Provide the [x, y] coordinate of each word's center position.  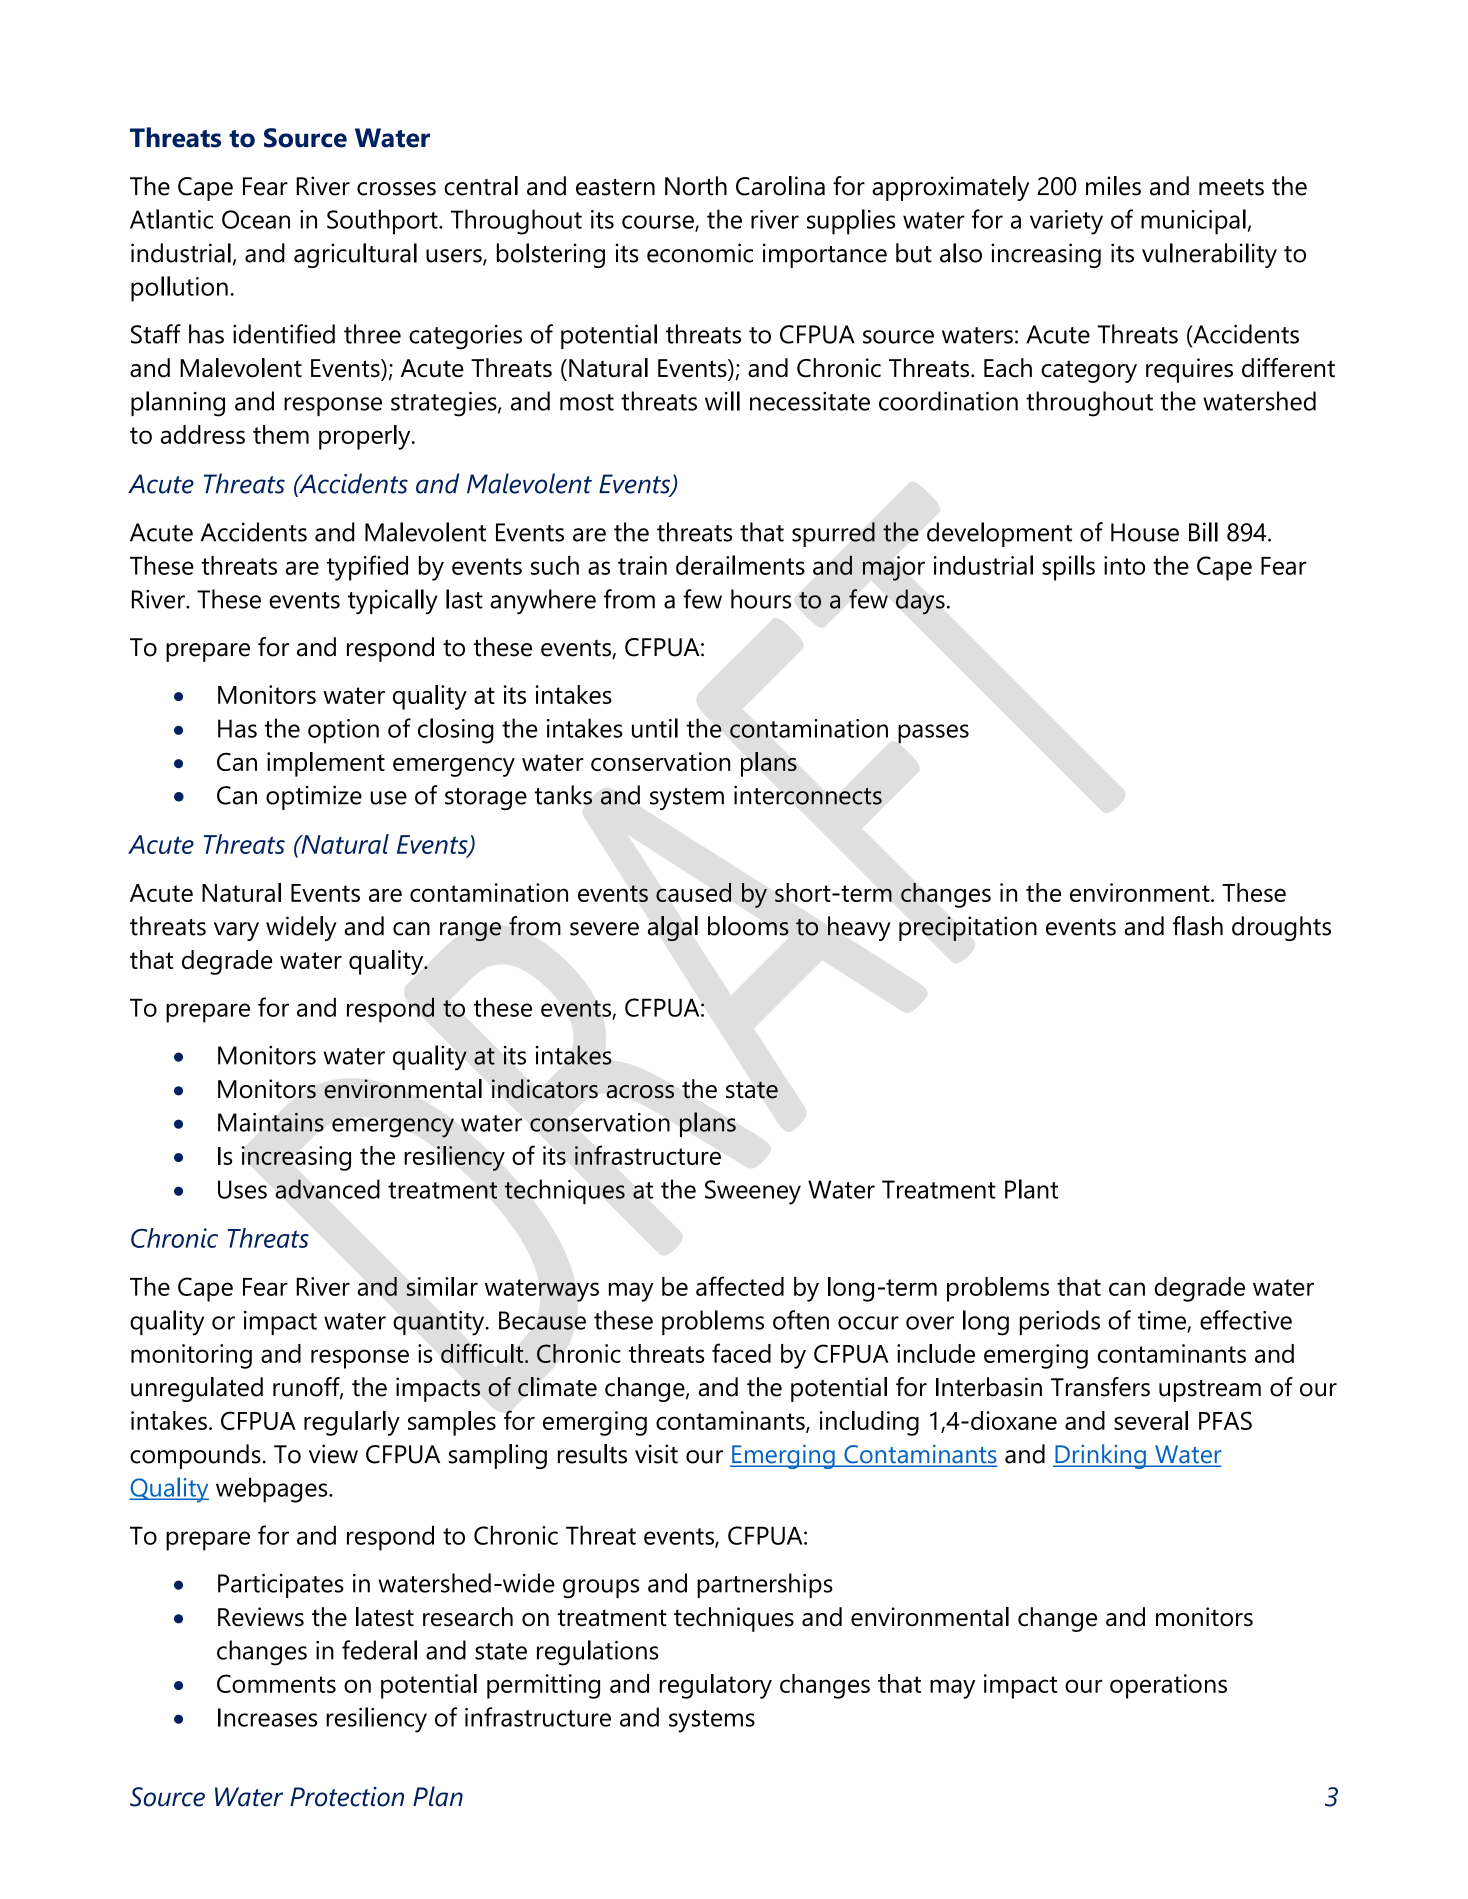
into [1124, 565]
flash [1198, 926]
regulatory [716, 1686]
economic [700, 253]
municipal [1193, 222]
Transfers [1100, 1387]
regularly [352, 1423]
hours [761, 599]
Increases [267, 1717]
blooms [748, 926]
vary [236, 931]
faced [741, 1353]
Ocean [256, 219]
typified [367, 568]
